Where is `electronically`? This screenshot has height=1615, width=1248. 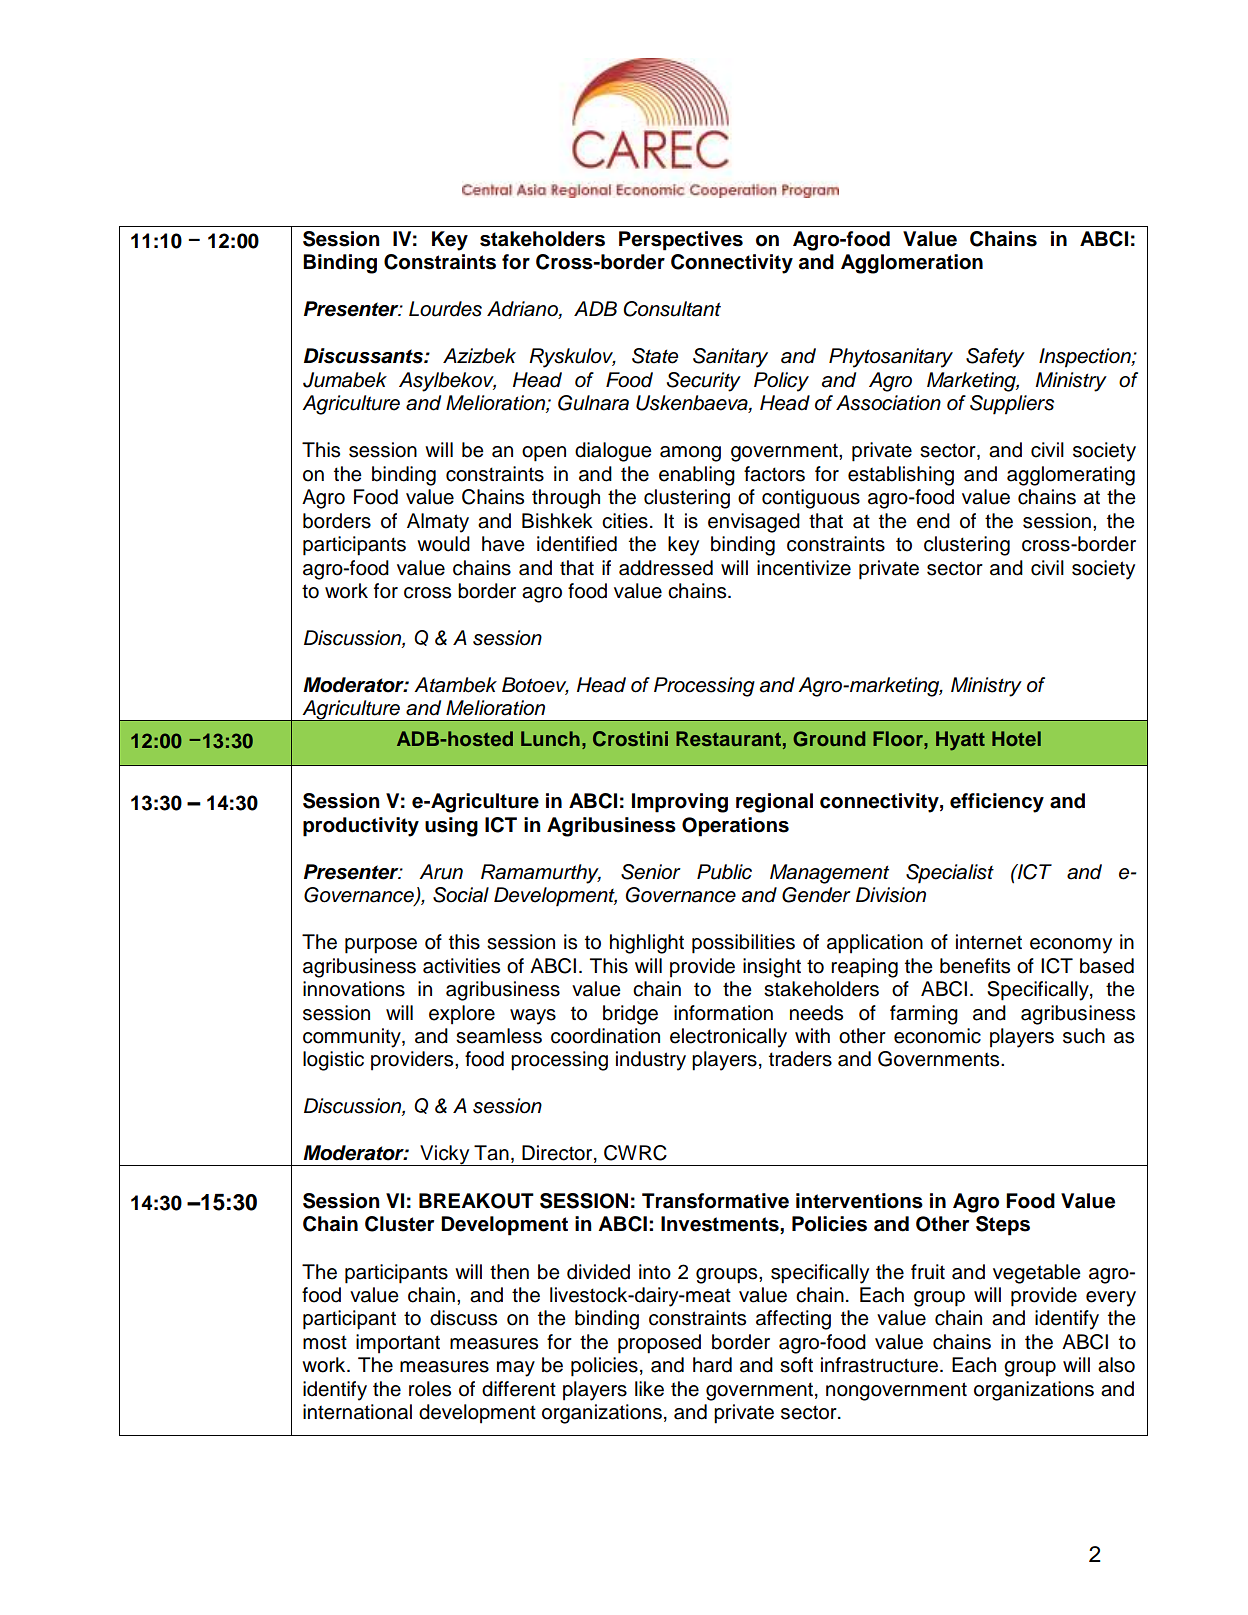
electronically is located at coordinates (728, 1038).
